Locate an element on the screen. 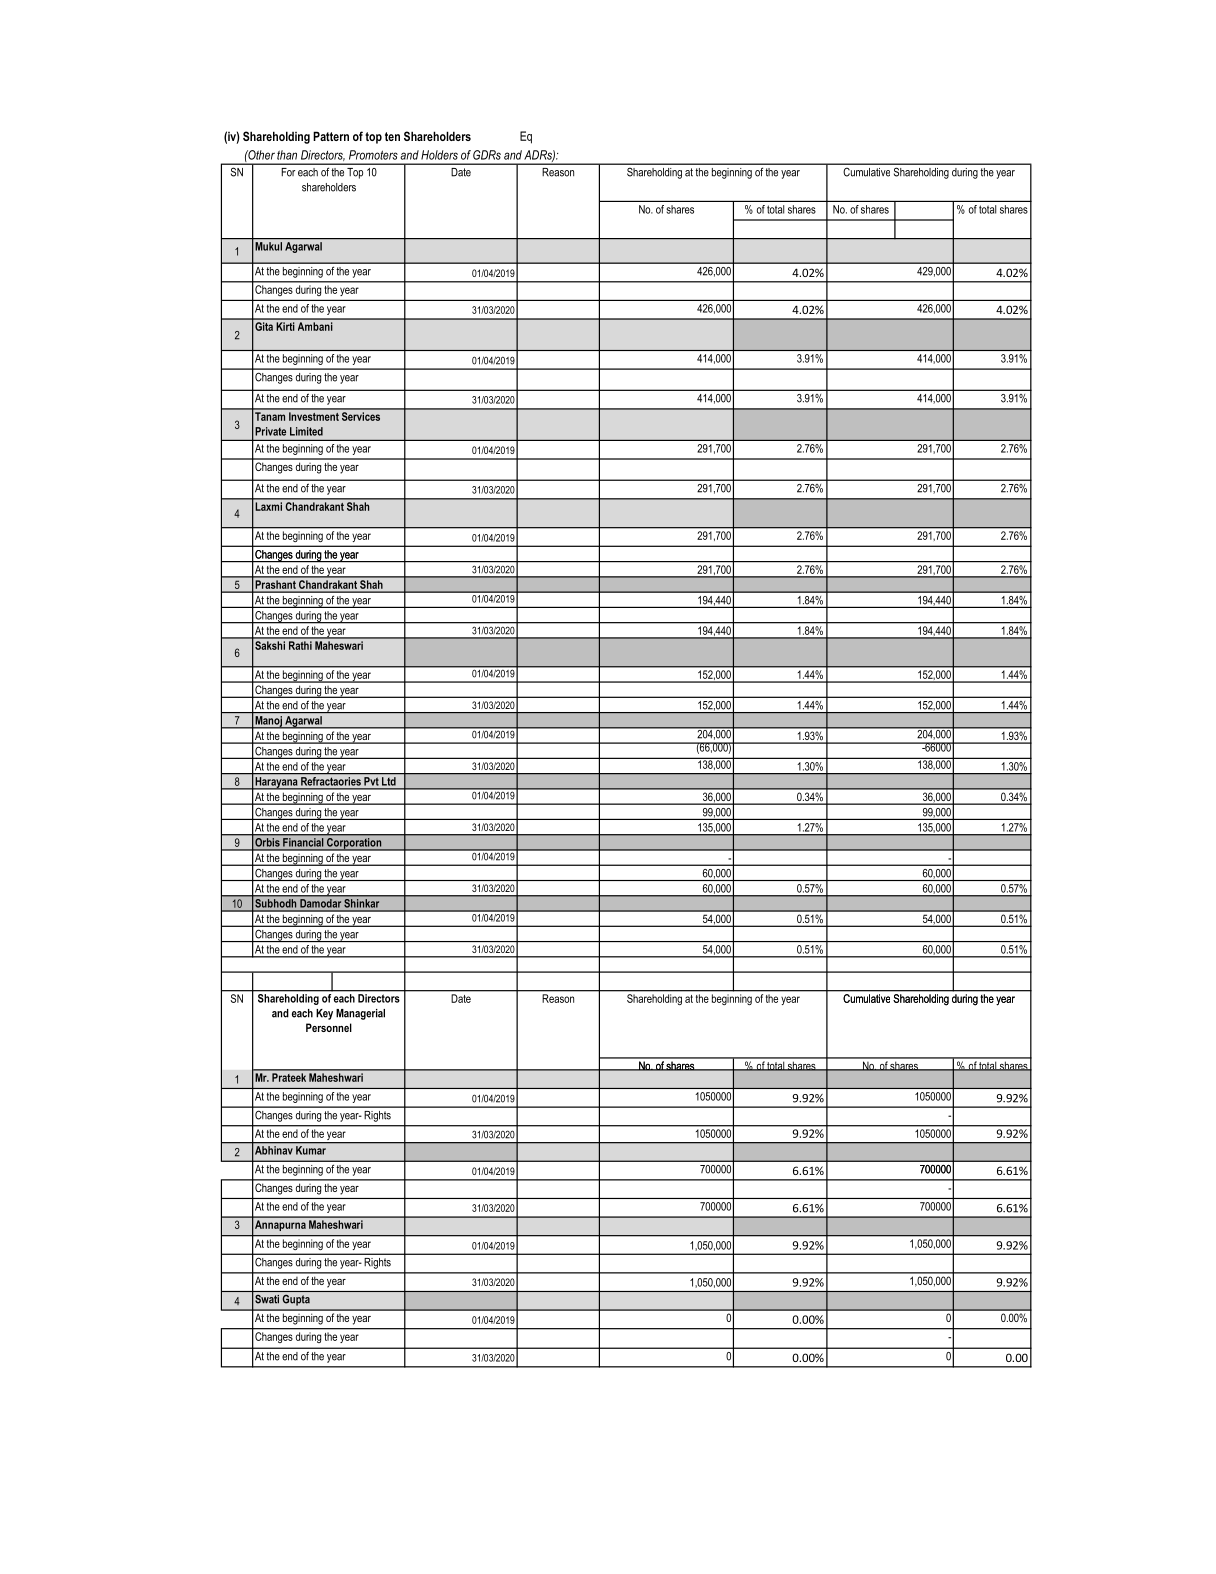  than is located at coordinates (287, 155).
